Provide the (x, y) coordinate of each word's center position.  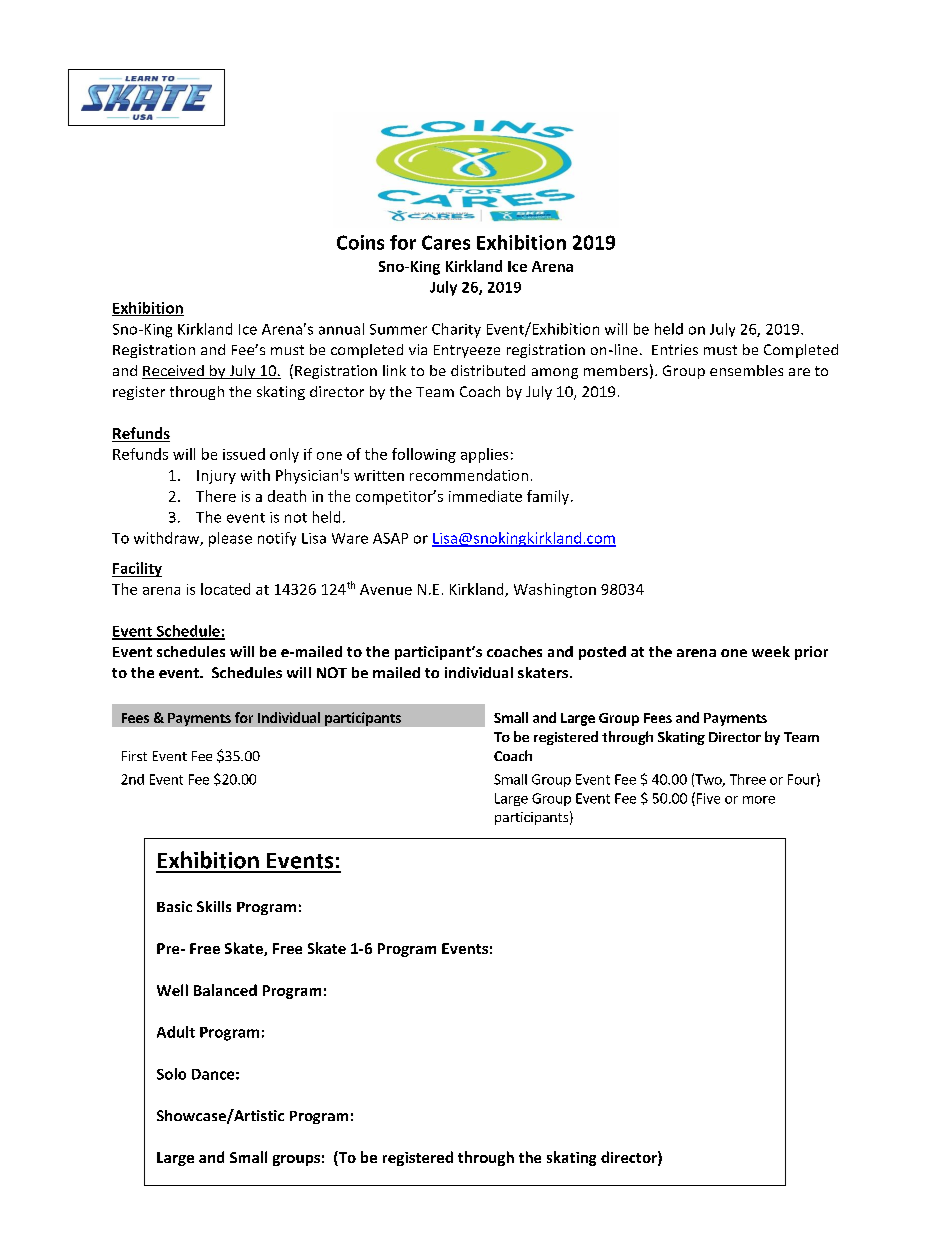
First (134, 756)
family (549, 497)
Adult (176, 1032)
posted (602, 653)
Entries (675, 349)
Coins (360, 242)
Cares (446, 242)
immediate (485, 496)
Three (748, 779)
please (230, 539)
